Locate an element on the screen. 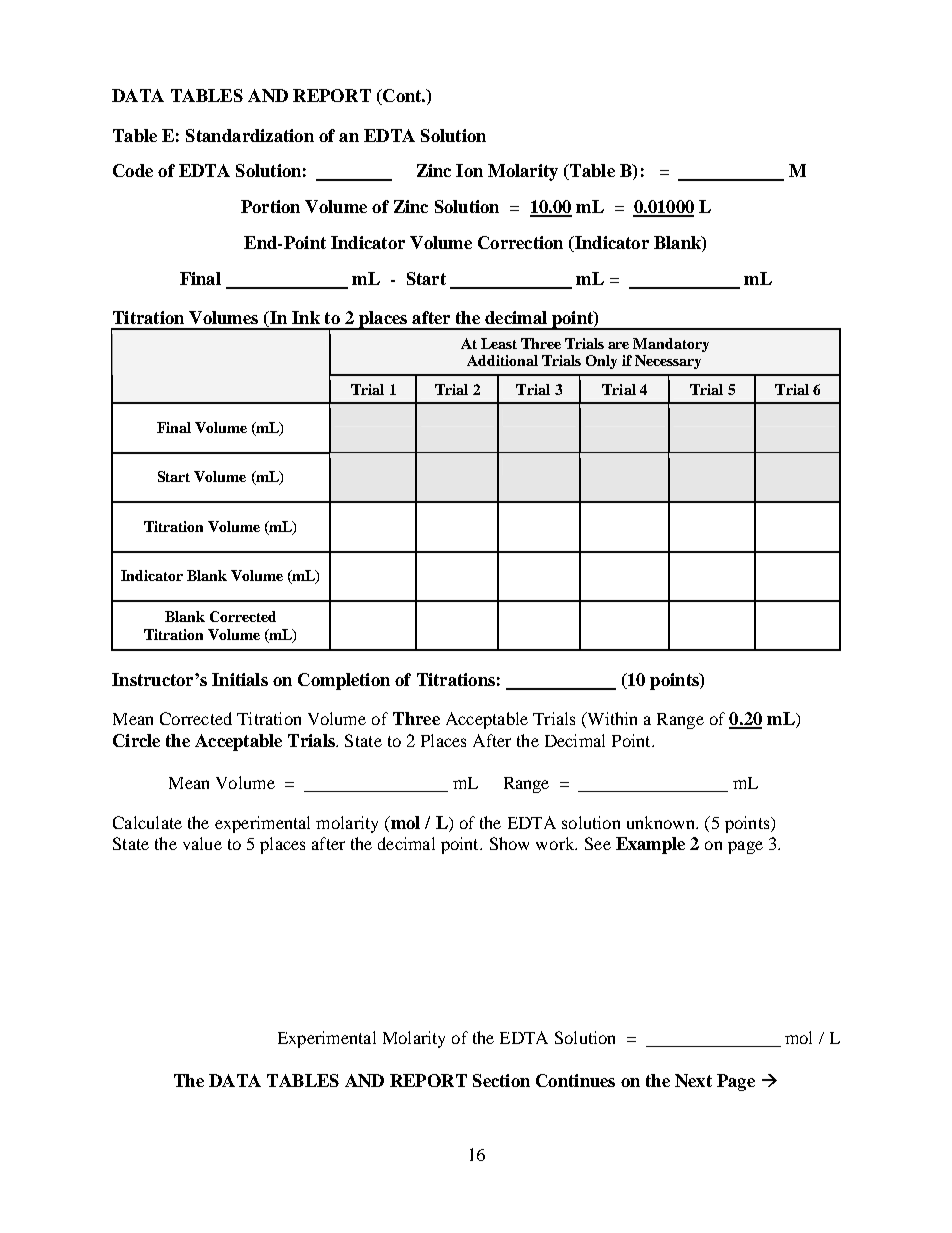  Example is located at coordinates (650, 845).
